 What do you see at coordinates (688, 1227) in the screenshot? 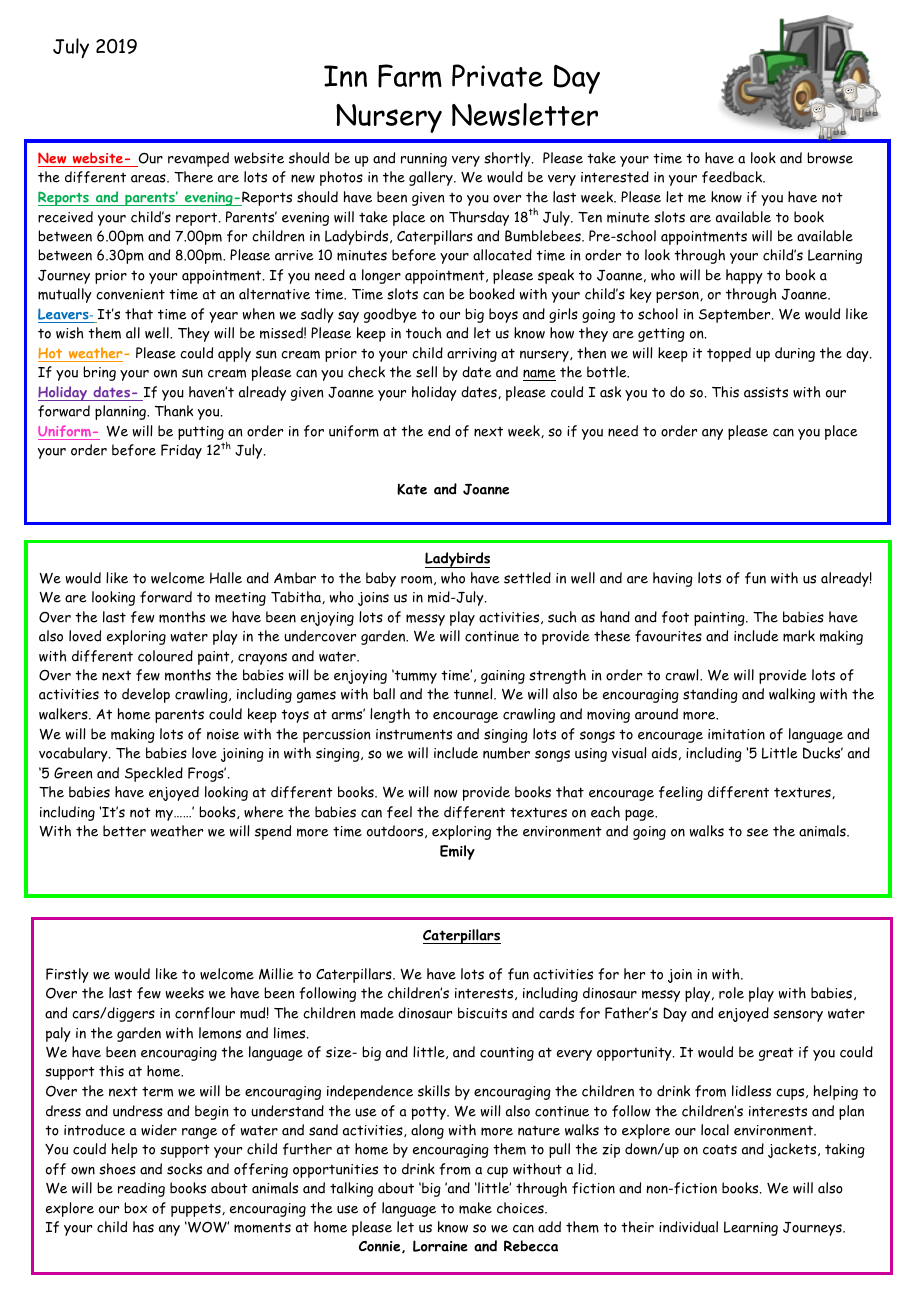
I see `individual` at bounding box center [688, 1227].
